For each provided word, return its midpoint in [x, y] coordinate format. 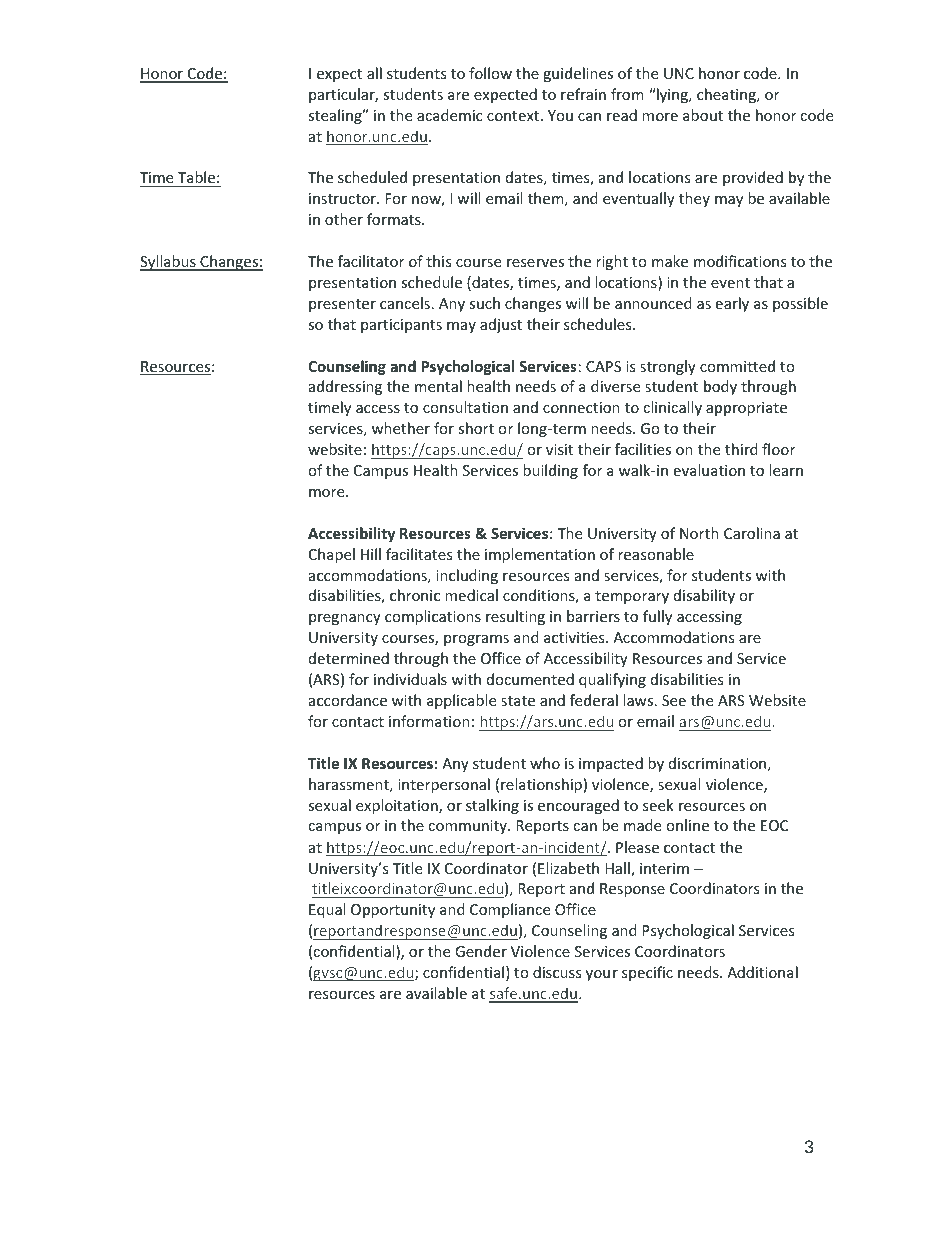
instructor [343, 198]
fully [657, 617]
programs [476, 640]
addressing [345, 387]
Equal [327, 910]
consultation [465, 407]
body [720, 387]
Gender [481, 951]
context [514, 116]
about [703, 115]
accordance [348, 700]
